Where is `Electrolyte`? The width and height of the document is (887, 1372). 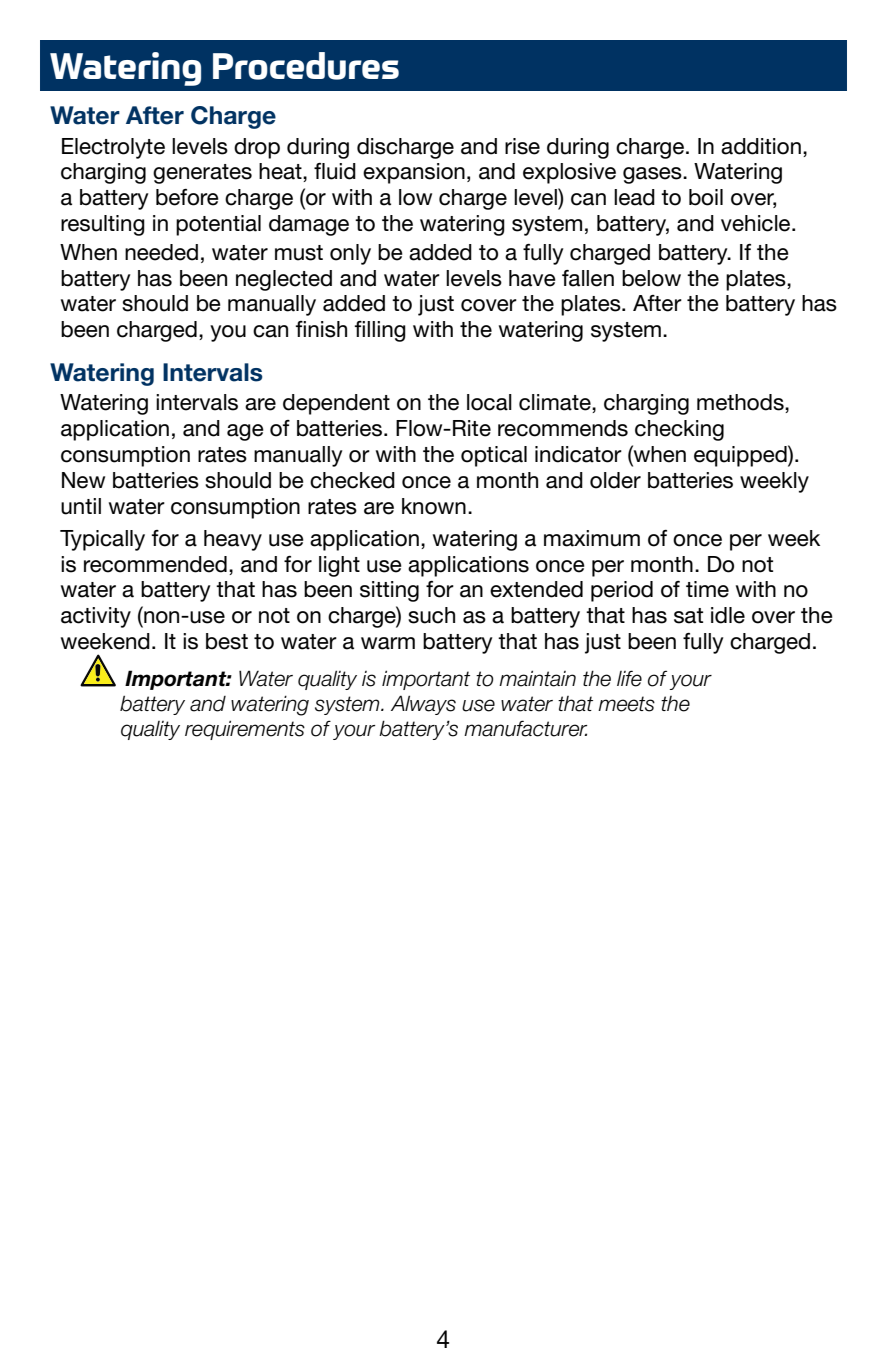
Electrolyte is located at coordinates (113, 148).
